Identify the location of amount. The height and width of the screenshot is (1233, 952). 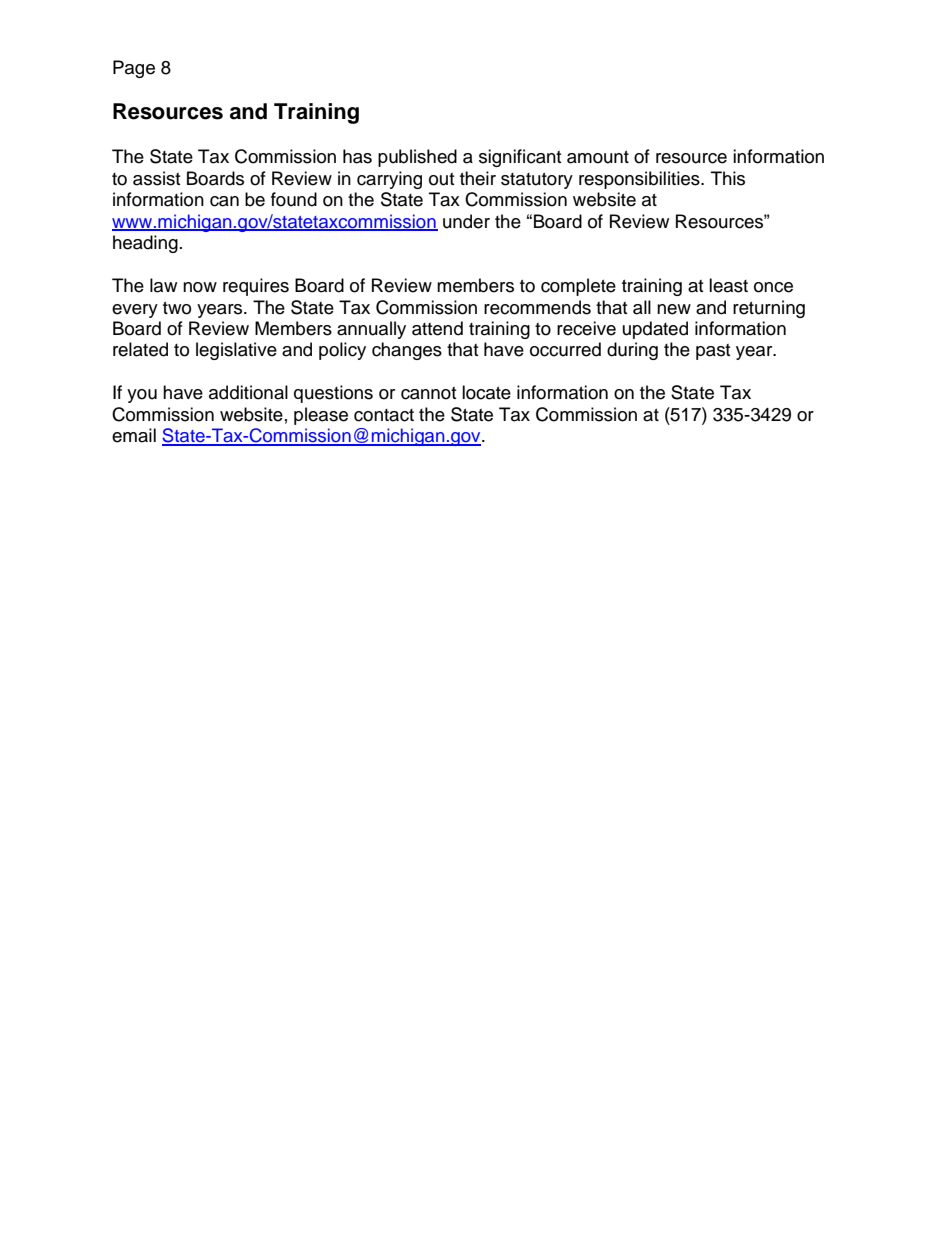
(598, 157).
